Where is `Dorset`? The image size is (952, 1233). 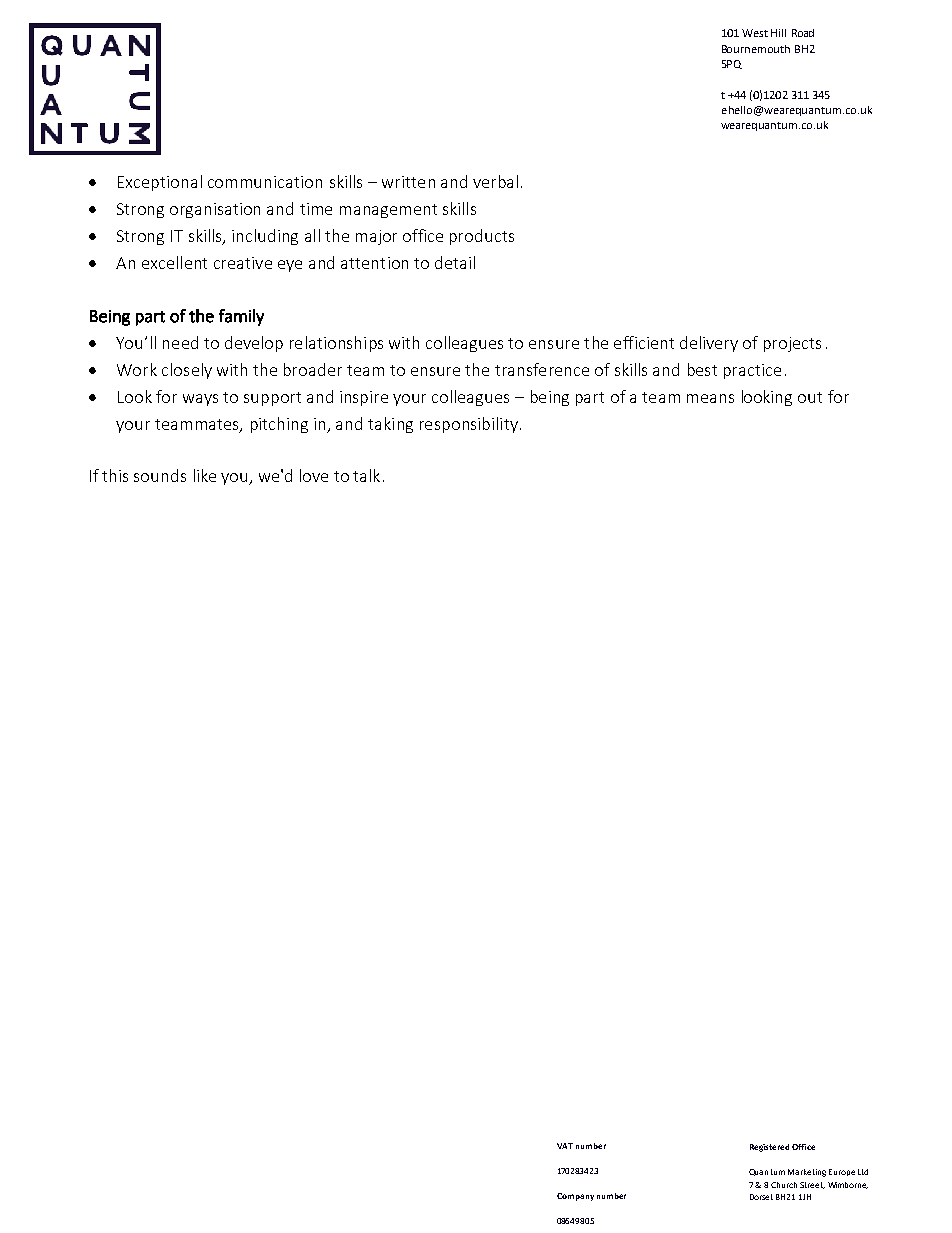
Dorset is located at coordinates (761, 1197).
